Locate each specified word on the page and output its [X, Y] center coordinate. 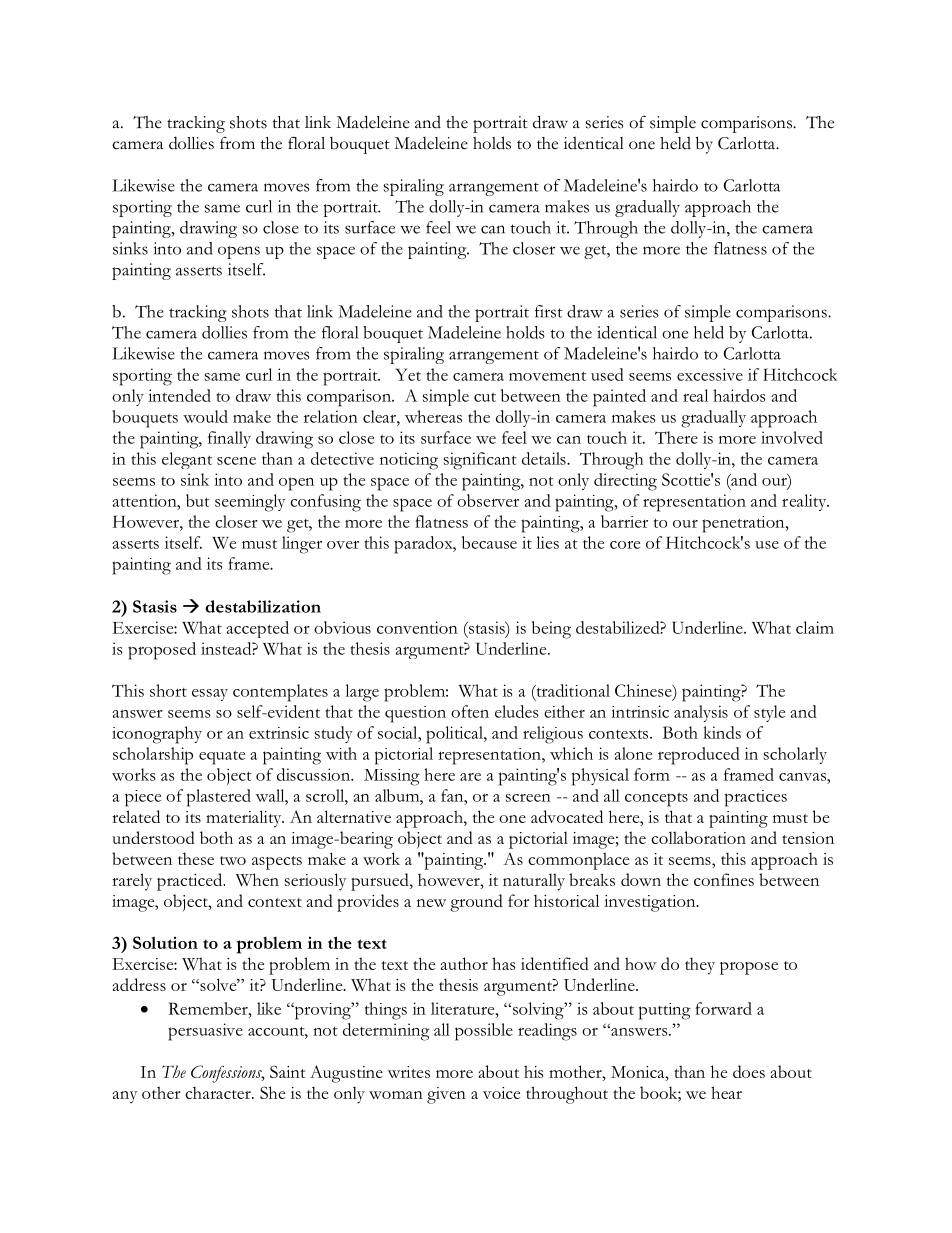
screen [528, 798]
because [489, 542]
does [749, 1071]
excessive [710, 374]
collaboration [698, 837]
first [549, 311]
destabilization [263, 606]
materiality [245, 819]
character [219, 1092]
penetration [744, 524]
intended [179, 395]
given [446, 1095]
